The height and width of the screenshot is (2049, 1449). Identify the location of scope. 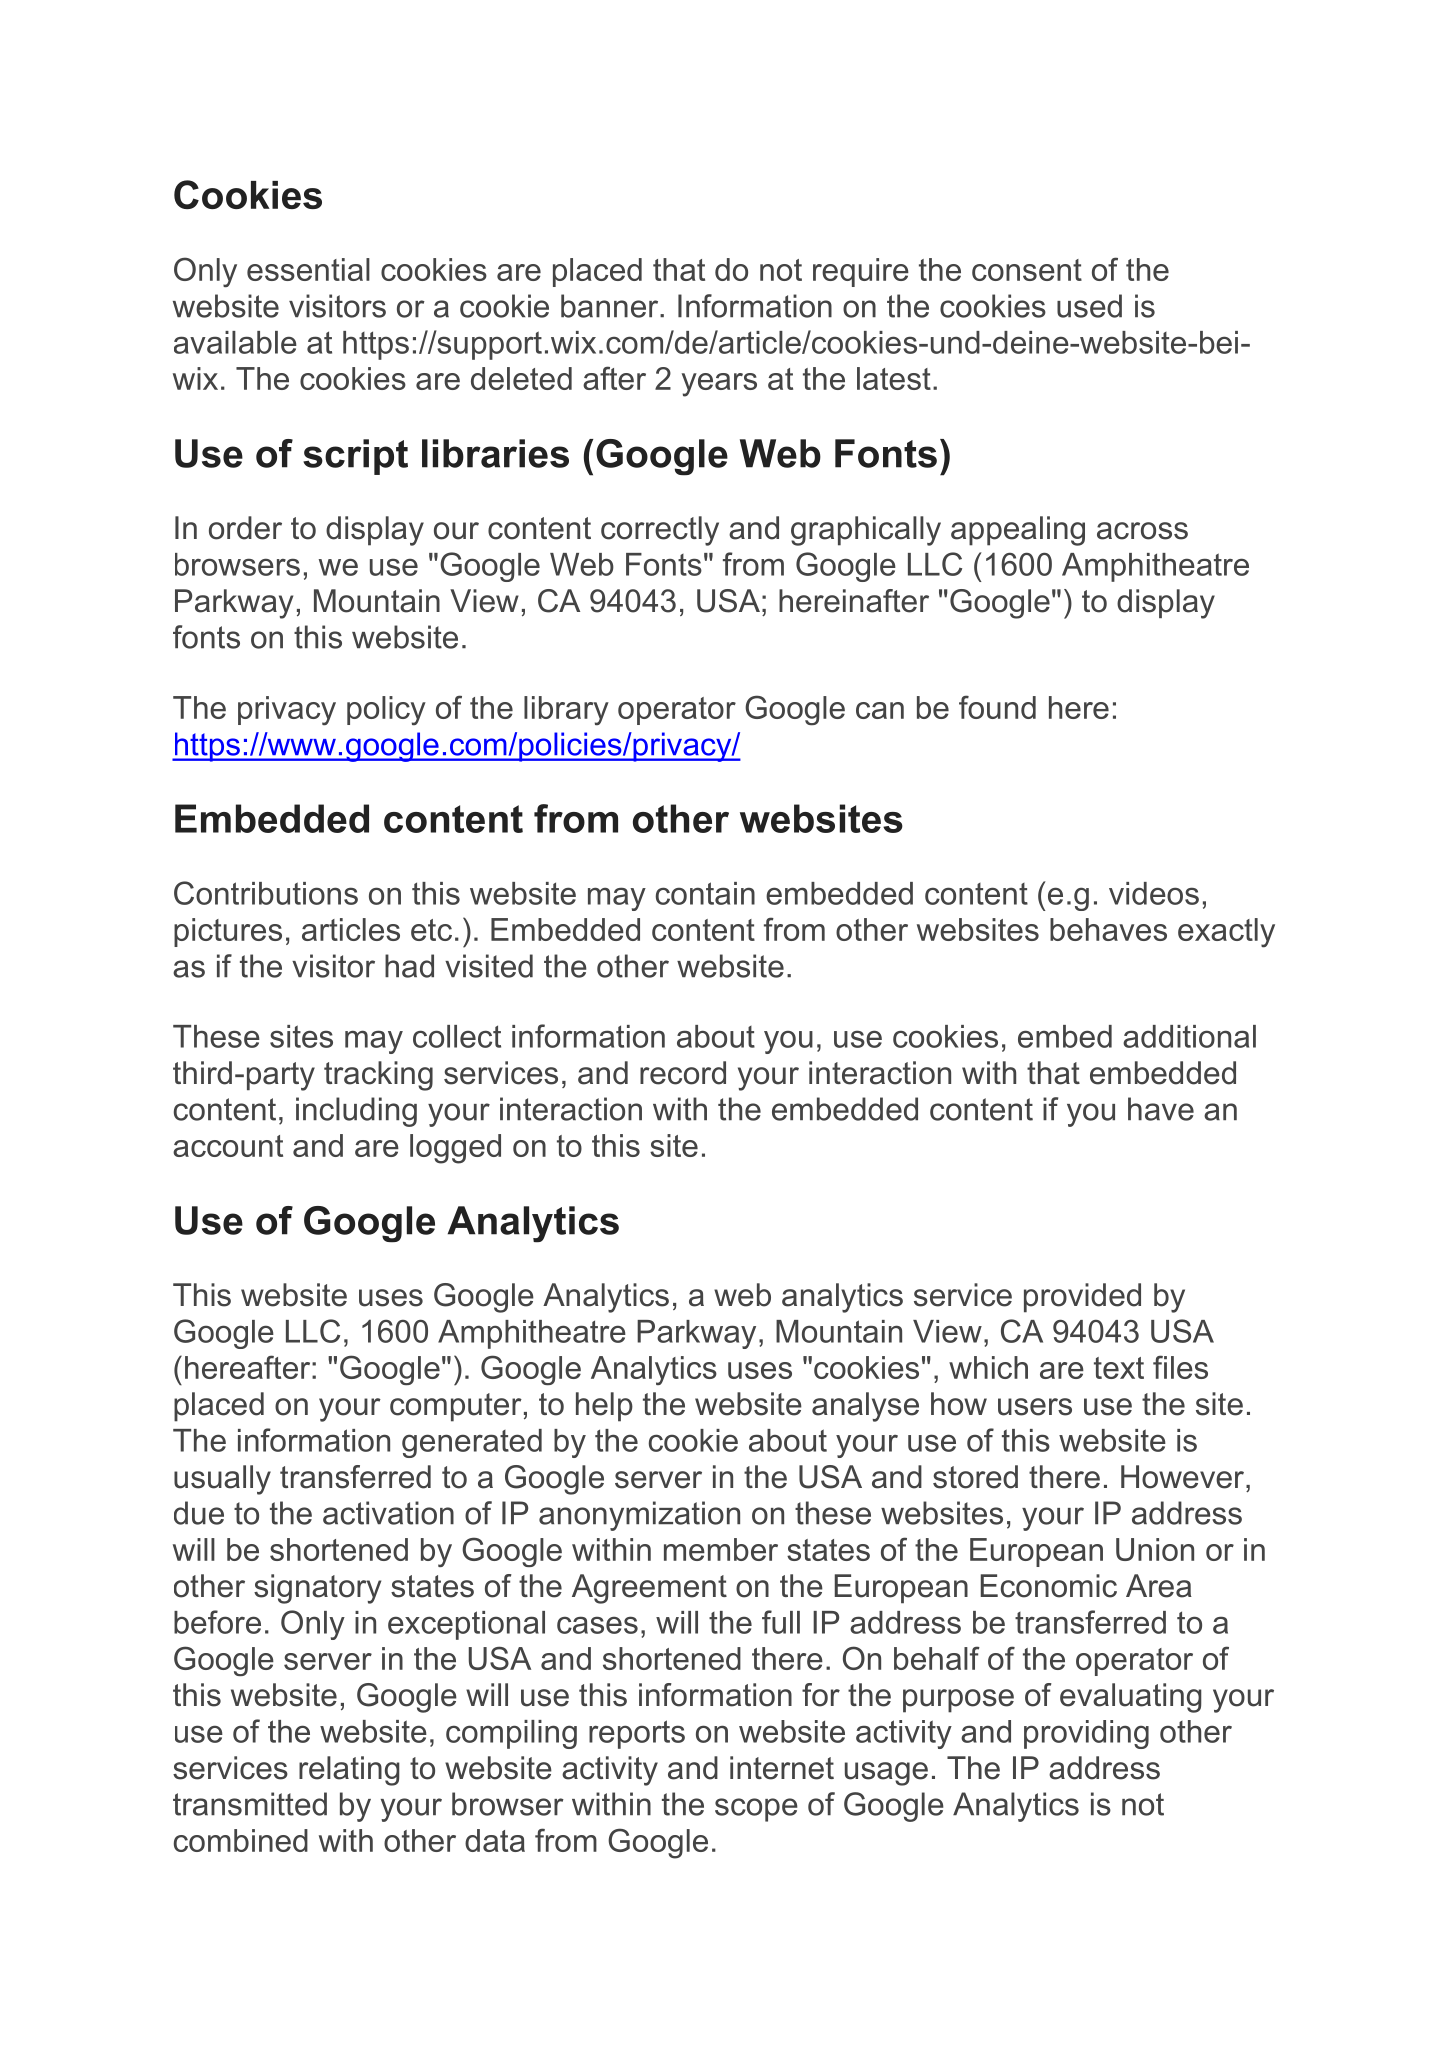
(756, 1810).
